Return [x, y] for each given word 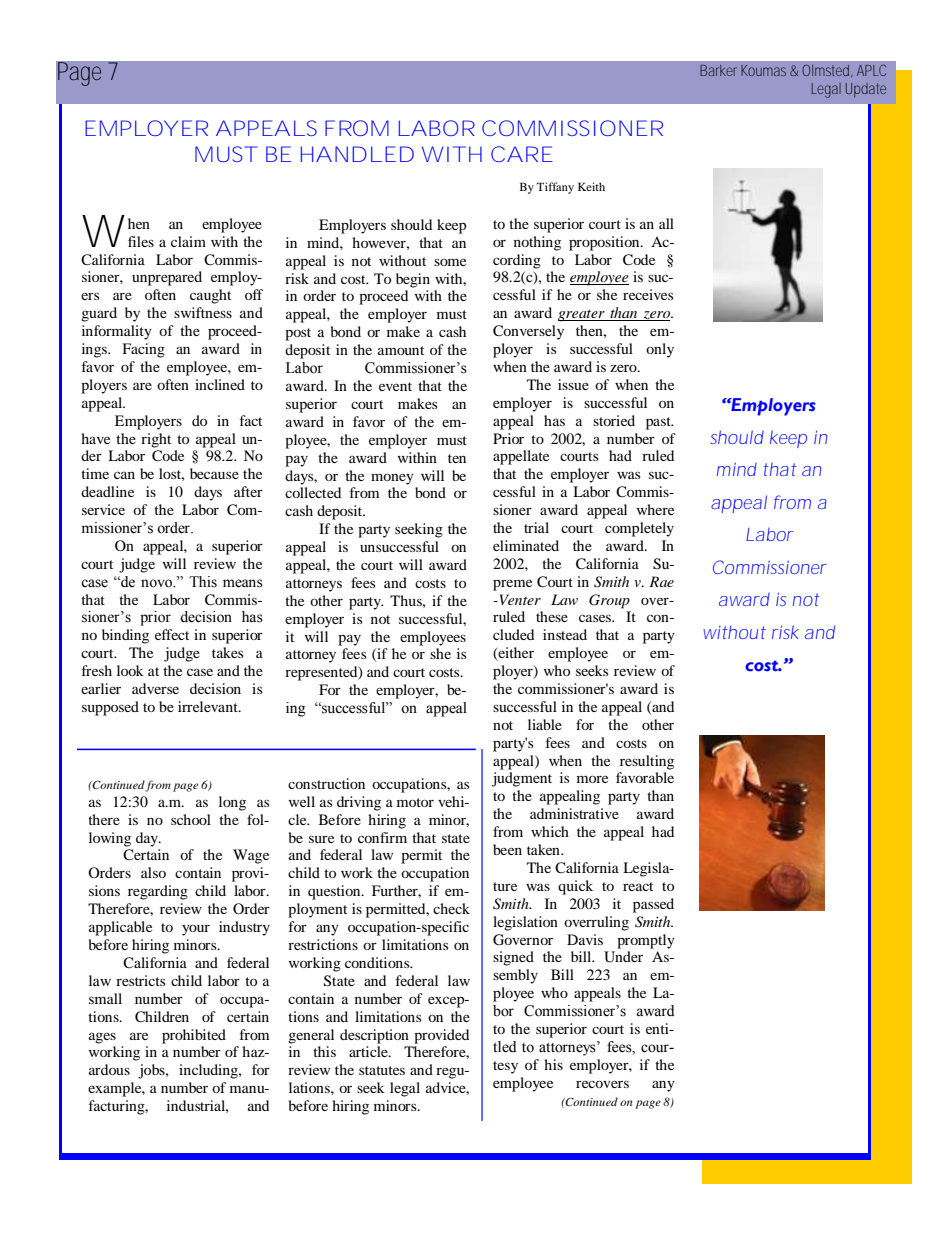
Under [623, 957]
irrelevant [209, 706]
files [141, 241]
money [392, 479]
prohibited [194, 1036]
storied [614, 420]
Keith [591, 186]
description [374, 1036]
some [450, 262]
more [592, 779]
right [156, 440]
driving [359, 803]
